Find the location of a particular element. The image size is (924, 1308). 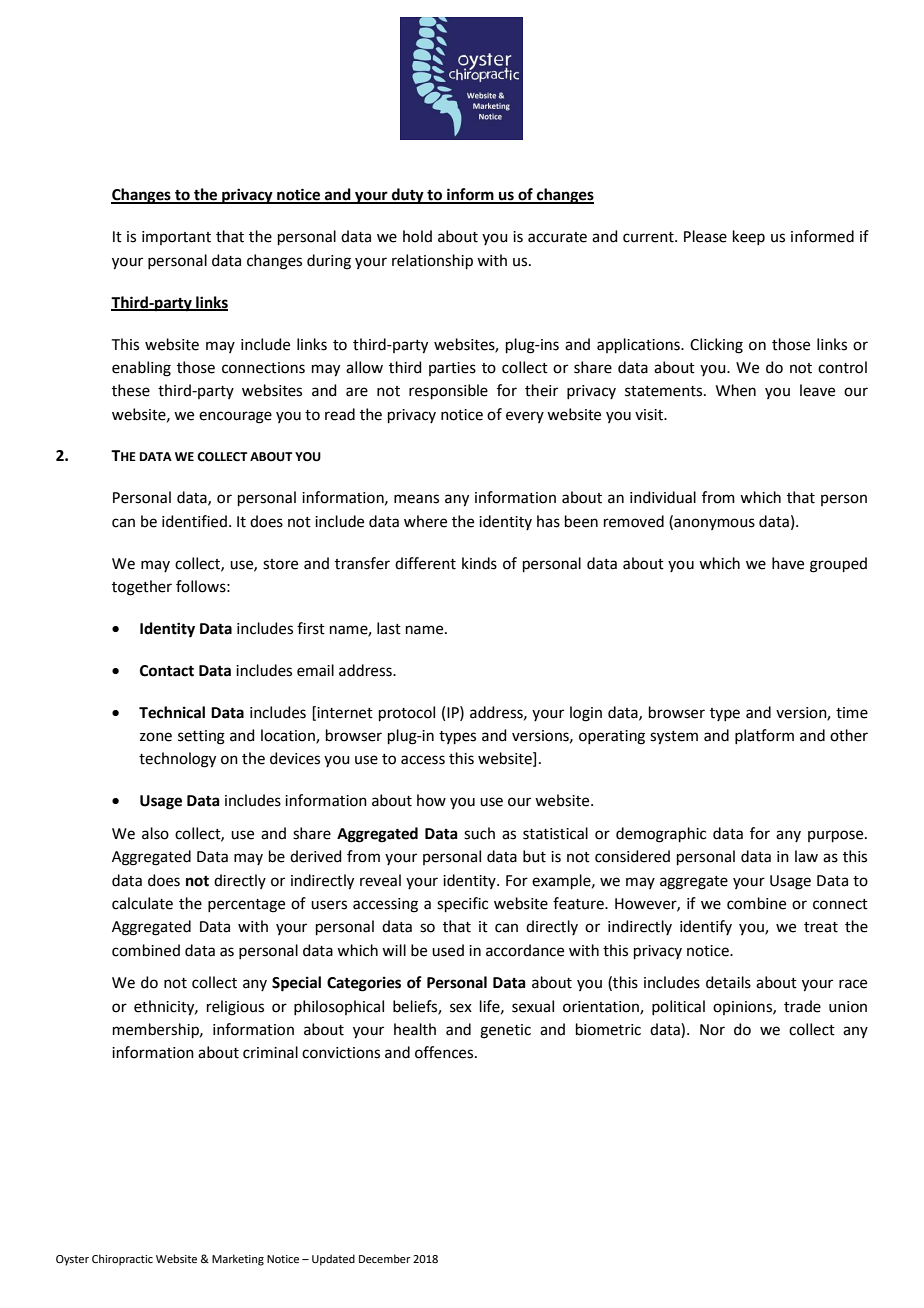

kinds is located at coordinates (479, 563).
